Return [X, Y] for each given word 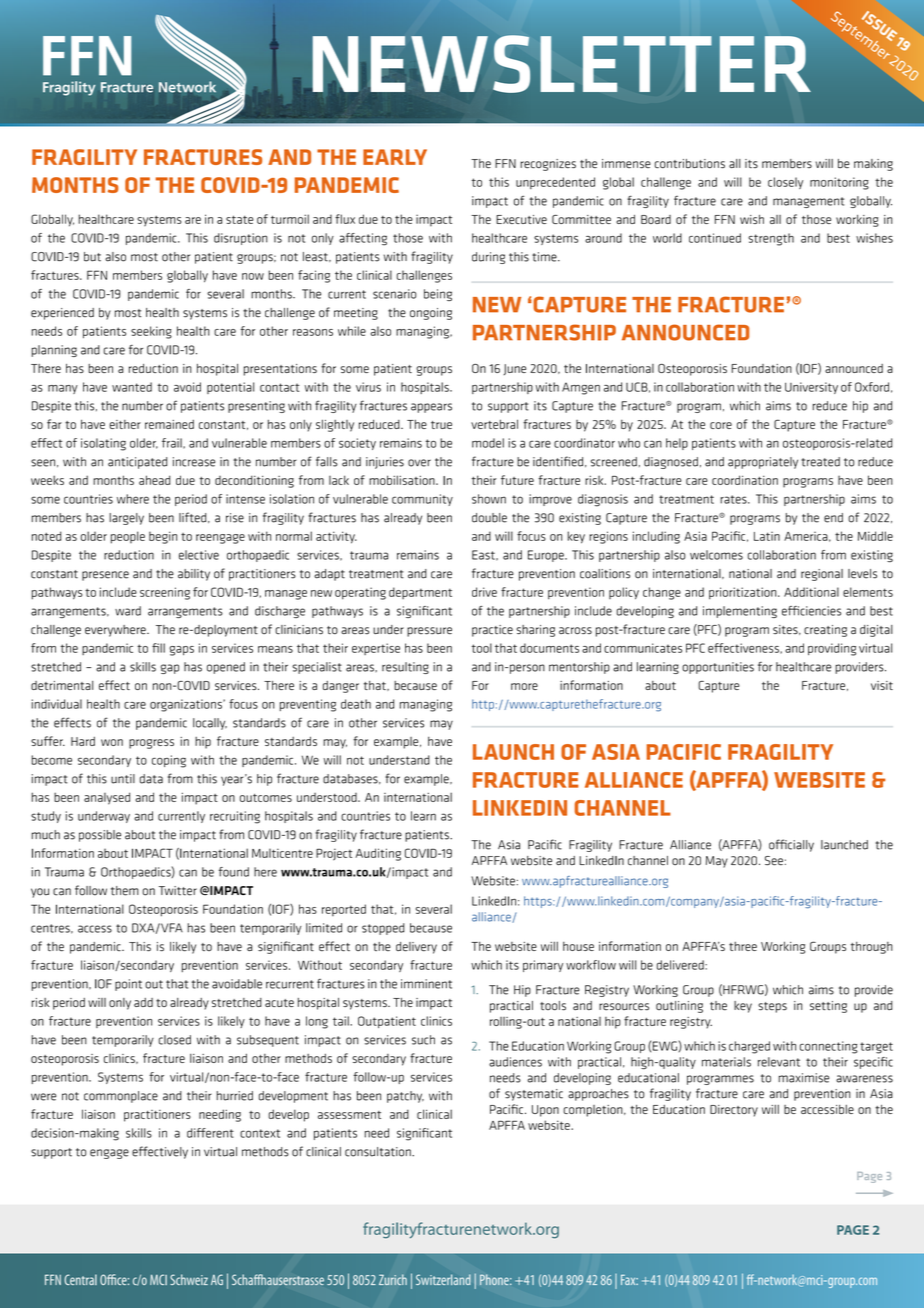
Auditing [378, 854]
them [125, 891]
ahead [155, 480]
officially [791, 845]
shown [489, 499]
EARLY [395, 157]
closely [785, 183]
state [240, 219]
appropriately [763, 463]
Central [80, 1279]
